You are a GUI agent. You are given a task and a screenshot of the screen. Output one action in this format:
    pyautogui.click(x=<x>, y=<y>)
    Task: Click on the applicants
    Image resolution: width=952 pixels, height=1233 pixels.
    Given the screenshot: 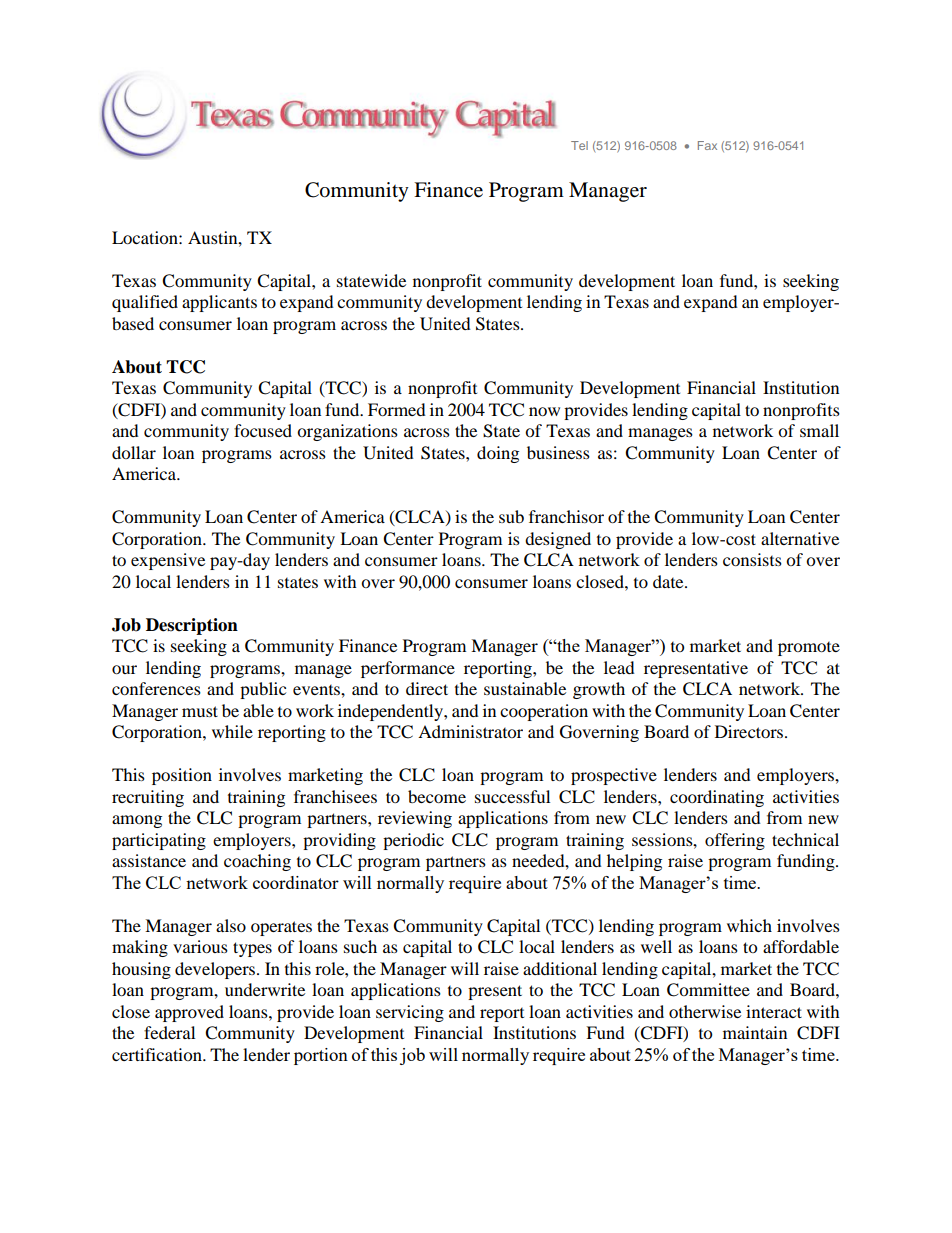 What is the action you would take?
    pyautogui.click(x=219, y=303)
